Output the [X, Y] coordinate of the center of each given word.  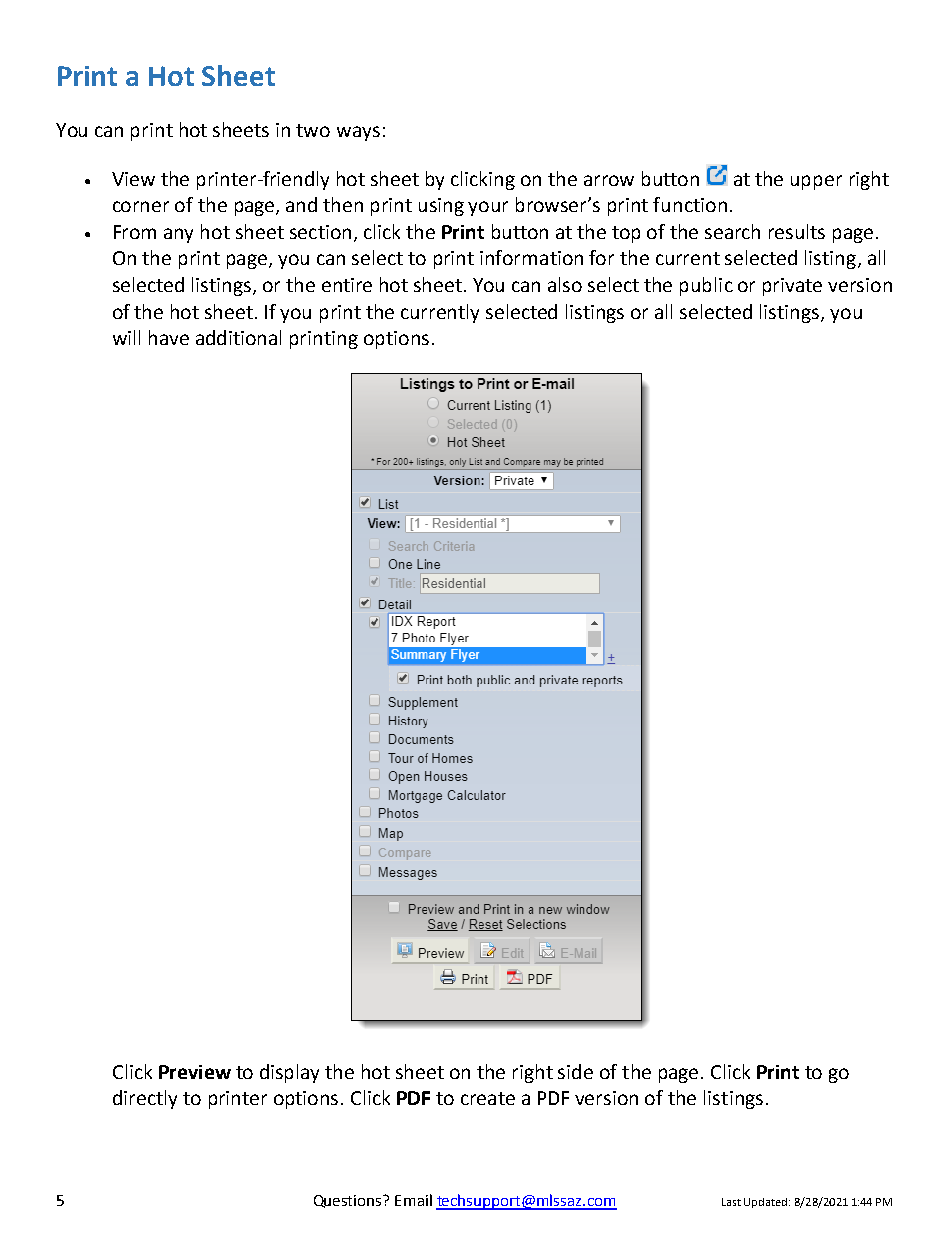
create [488, 1098]
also [565, 284]
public [706, 286]
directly [145, 1099]
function [690, 204]
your [488, 208]
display [289, 1073]
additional [238, 337]
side [575, 1071]
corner [141, 206]
